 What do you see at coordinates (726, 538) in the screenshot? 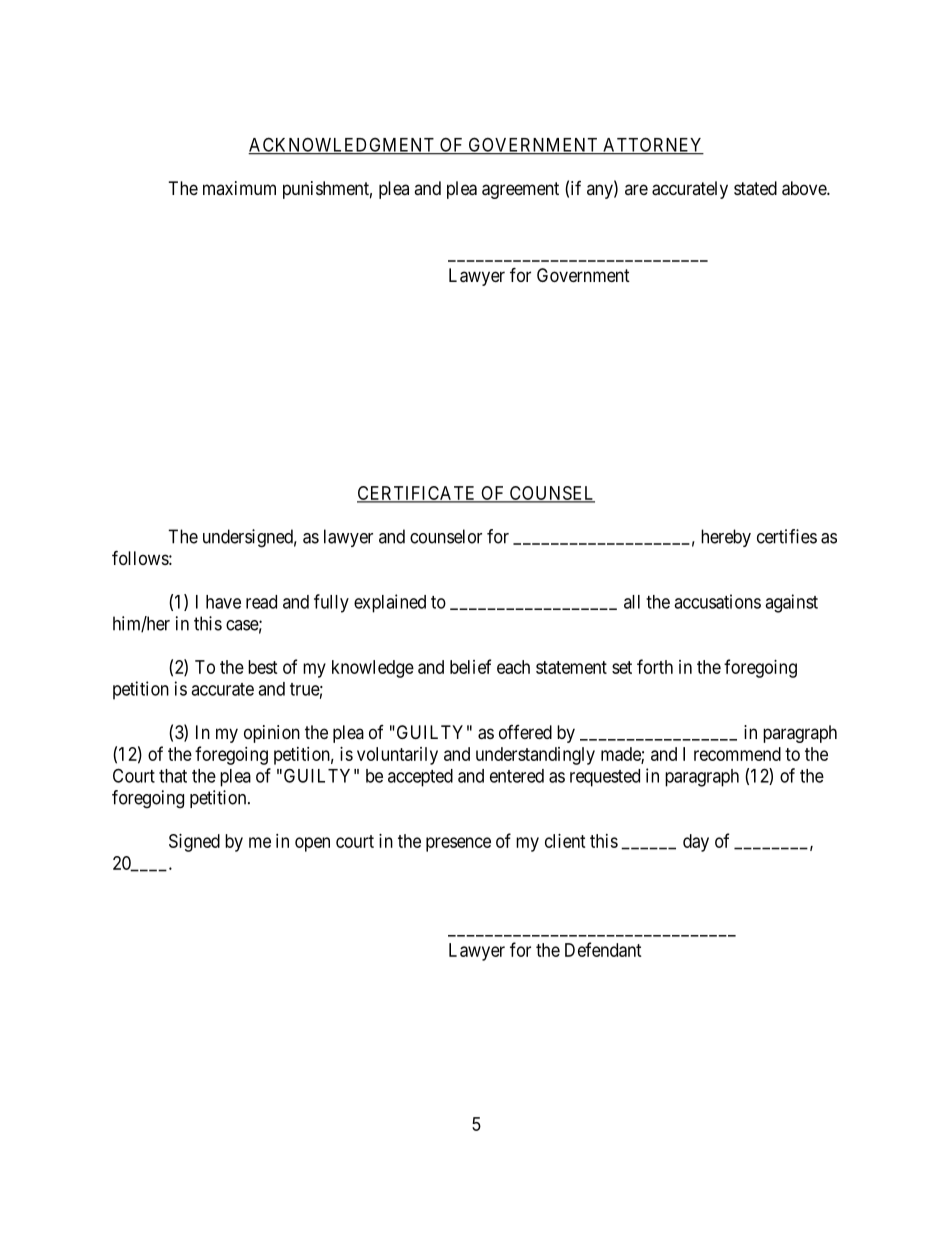
I see `hereby` at bounding box center [726, 538].
